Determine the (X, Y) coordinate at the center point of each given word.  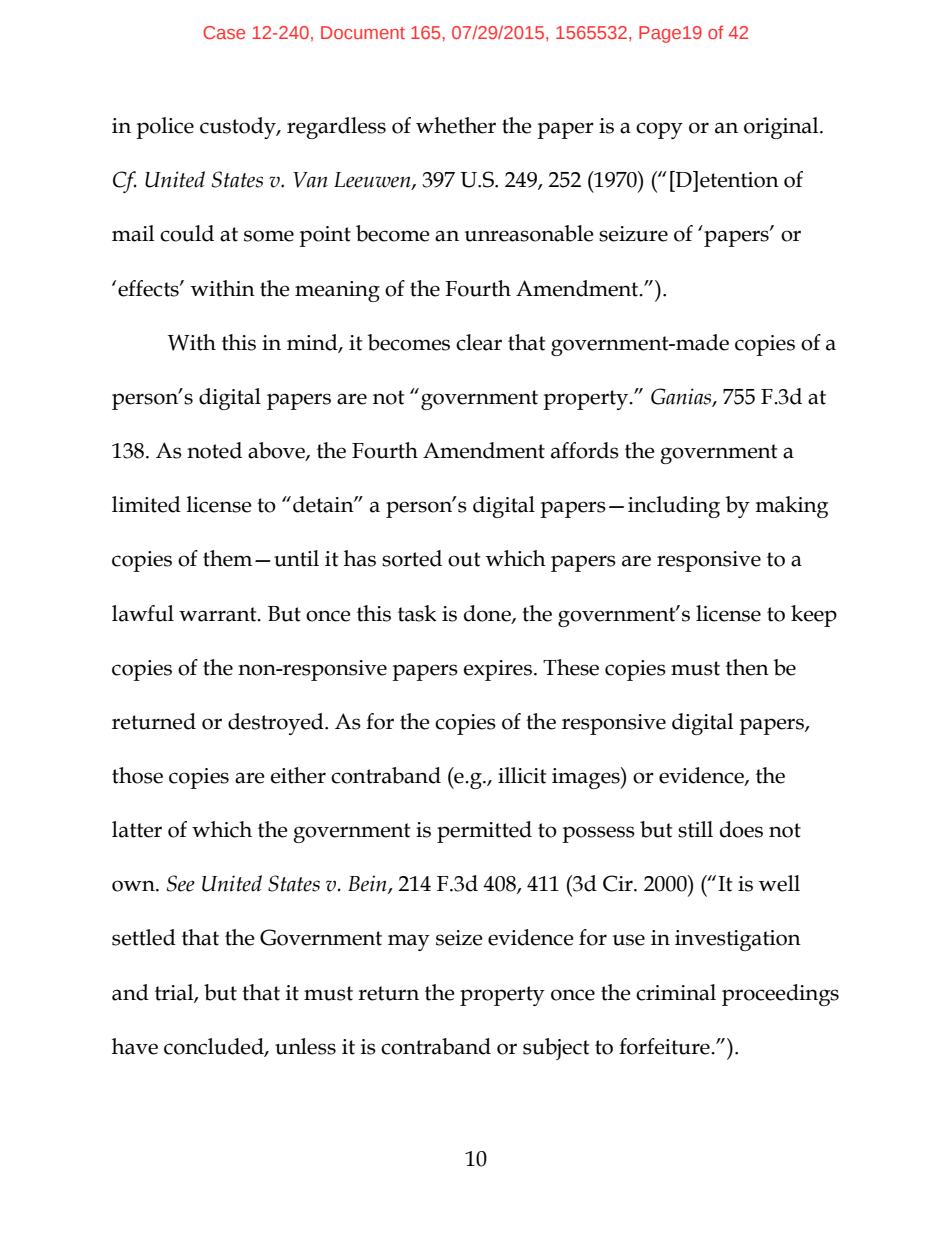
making (792, 507)
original (782, 128)
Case (224, 32)
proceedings (780, 995)
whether (456, 125)
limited (146, 504)
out (464, 559)
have (135, 1046)
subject (556, 1049)
